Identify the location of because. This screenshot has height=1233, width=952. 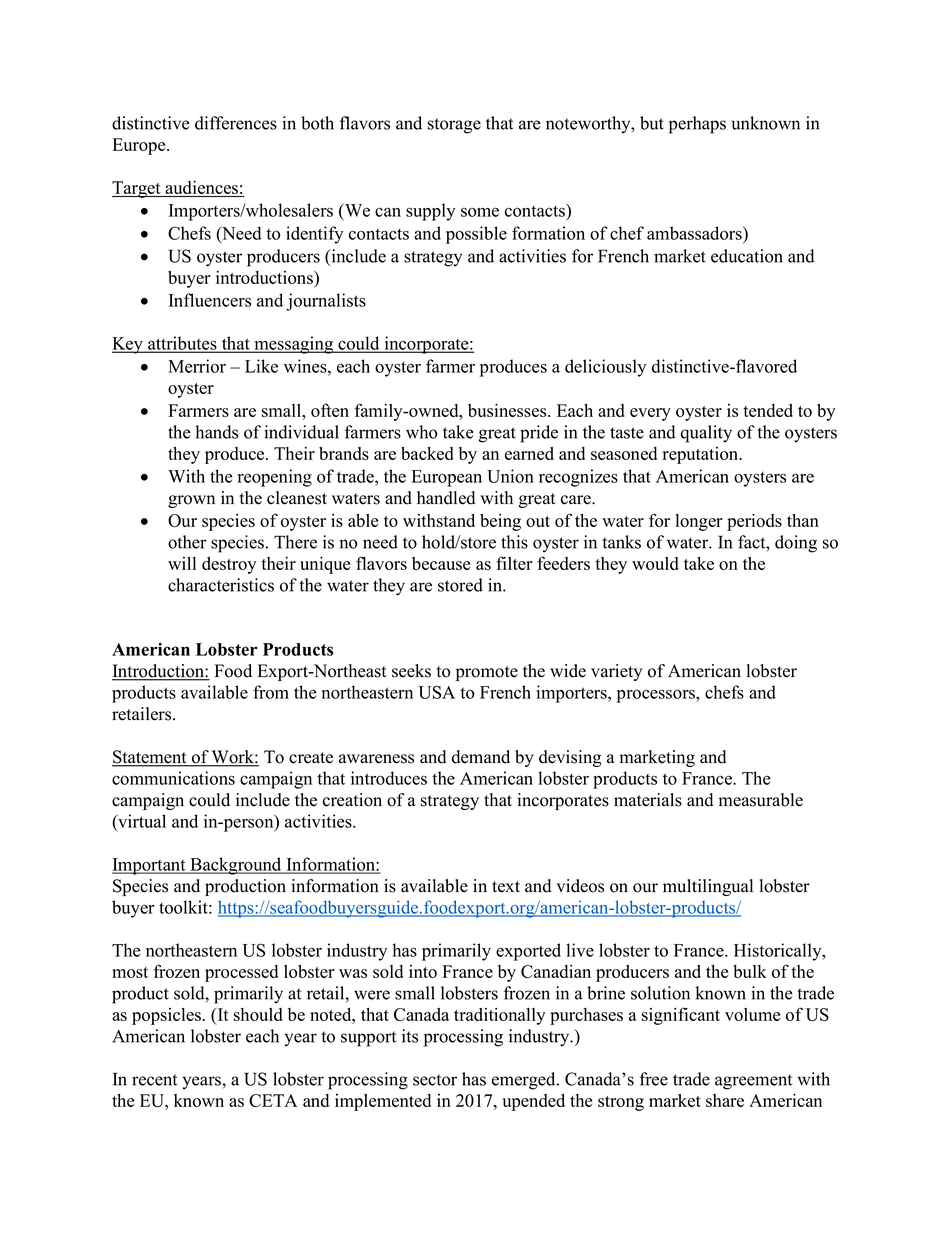
(441, 563).
